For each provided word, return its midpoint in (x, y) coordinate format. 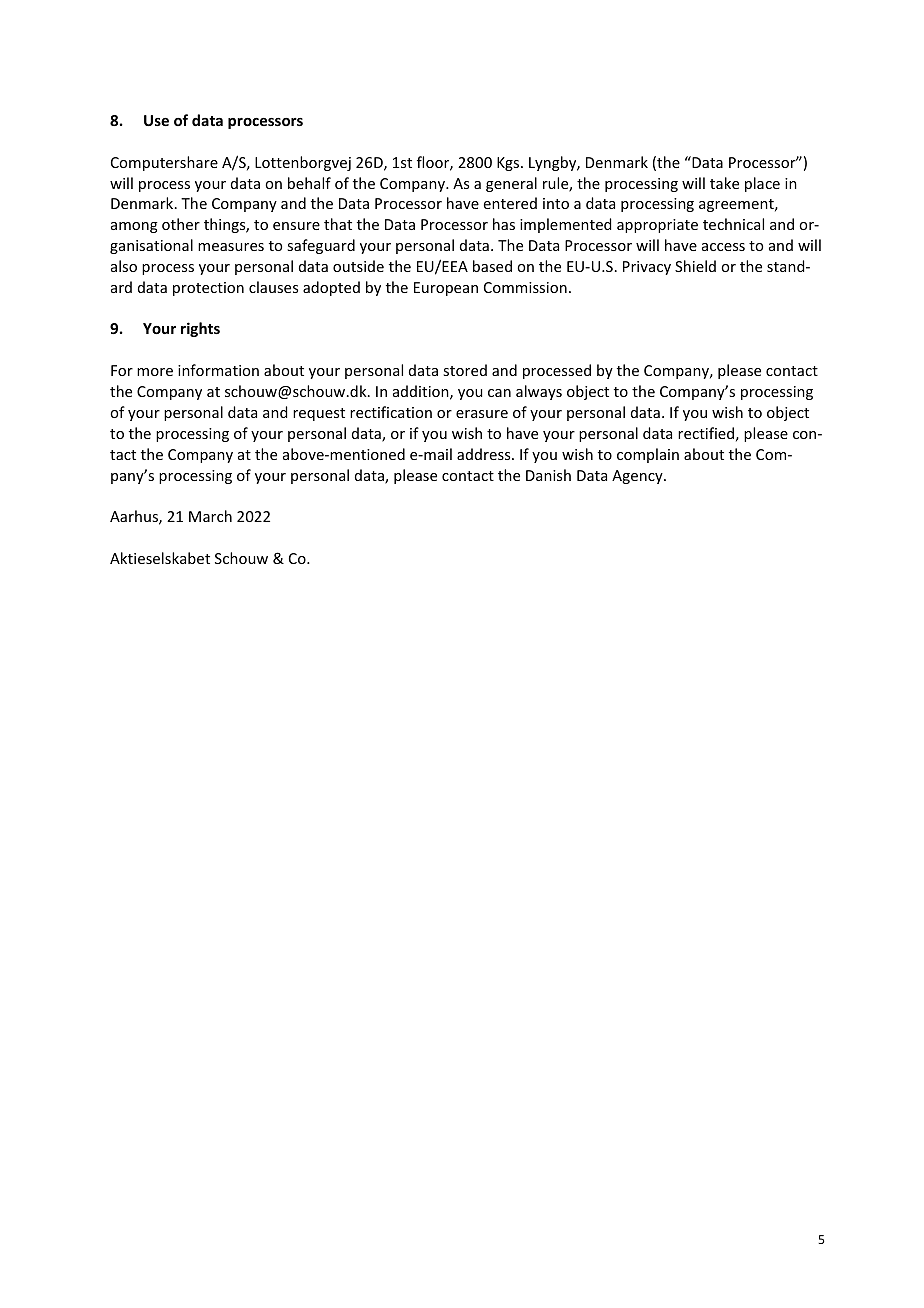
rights (200, 329)
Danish (548, 475)
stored (465, 370)
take (724, 183)
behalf (309, 183)
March (210, 516)
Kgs (509, 164)
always (539, 392)
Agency (638, 477)
